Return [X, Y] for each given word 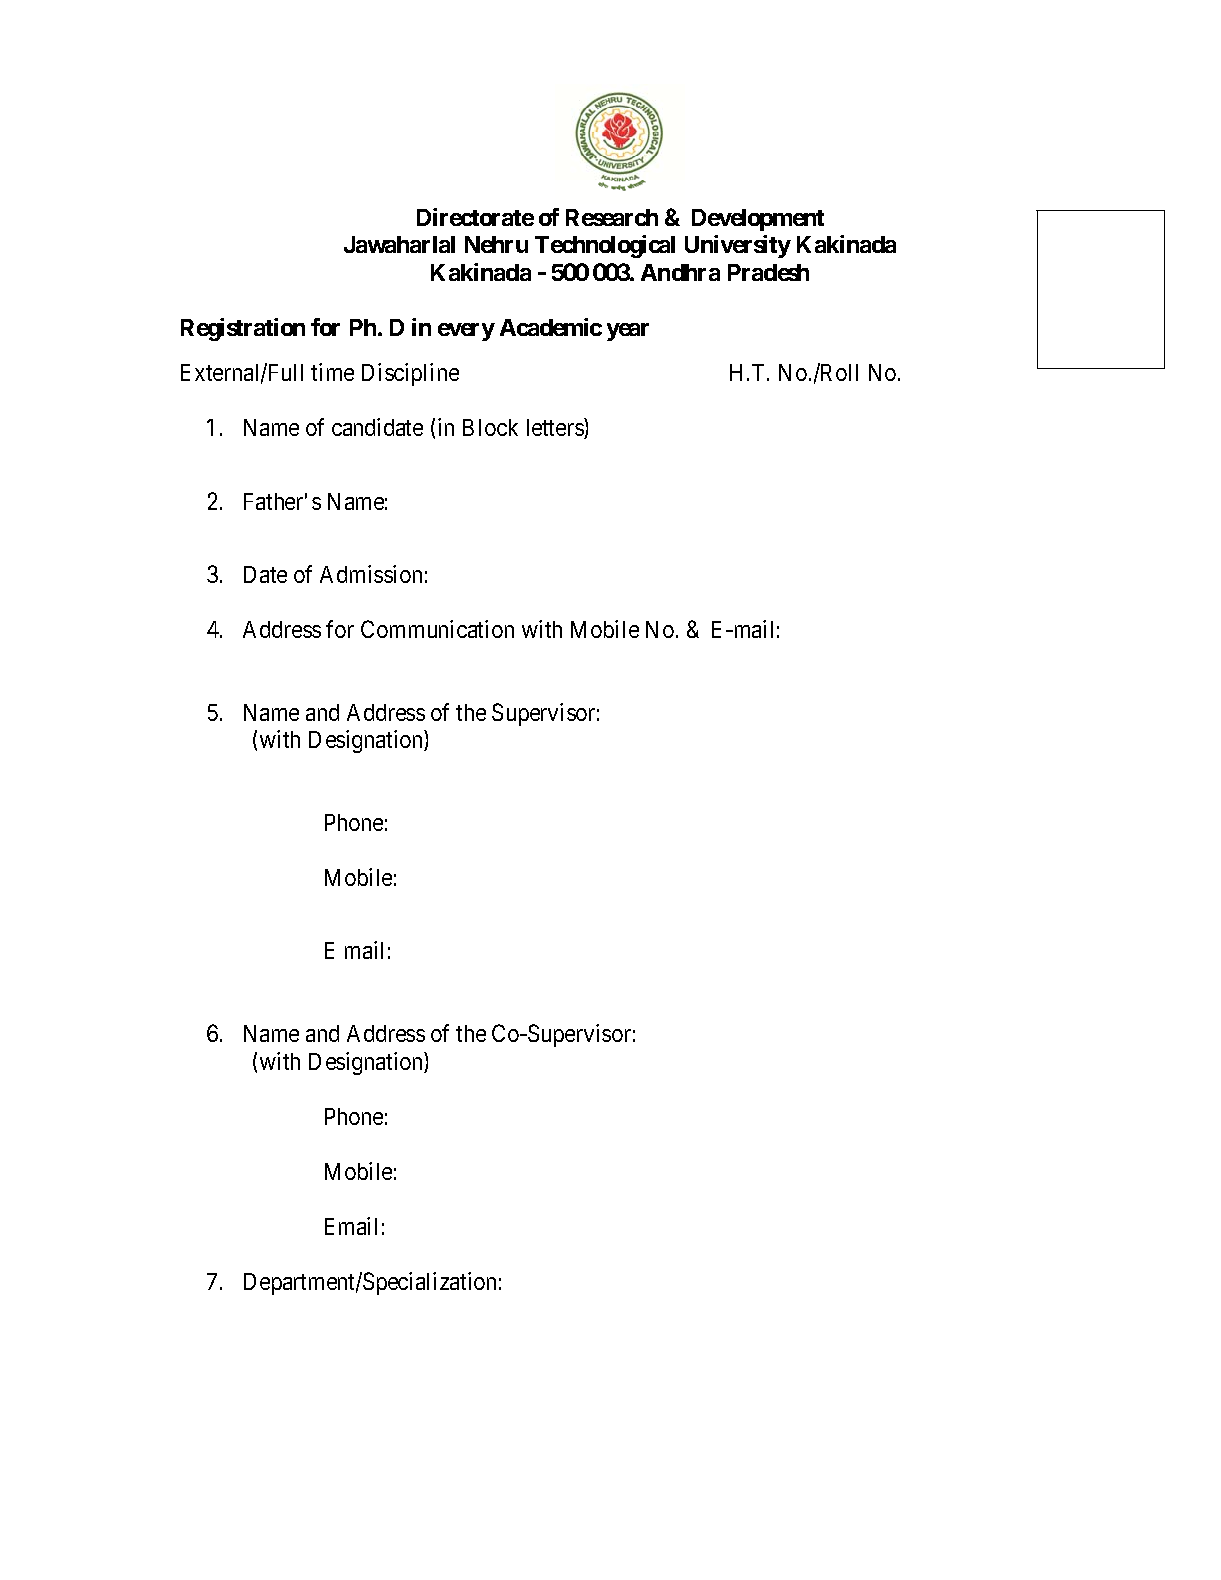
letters [556, 428]
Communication [437, 629]
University [738, 246]
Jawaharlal [399, 244]
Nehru [496, 244]
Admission [371, 574]
